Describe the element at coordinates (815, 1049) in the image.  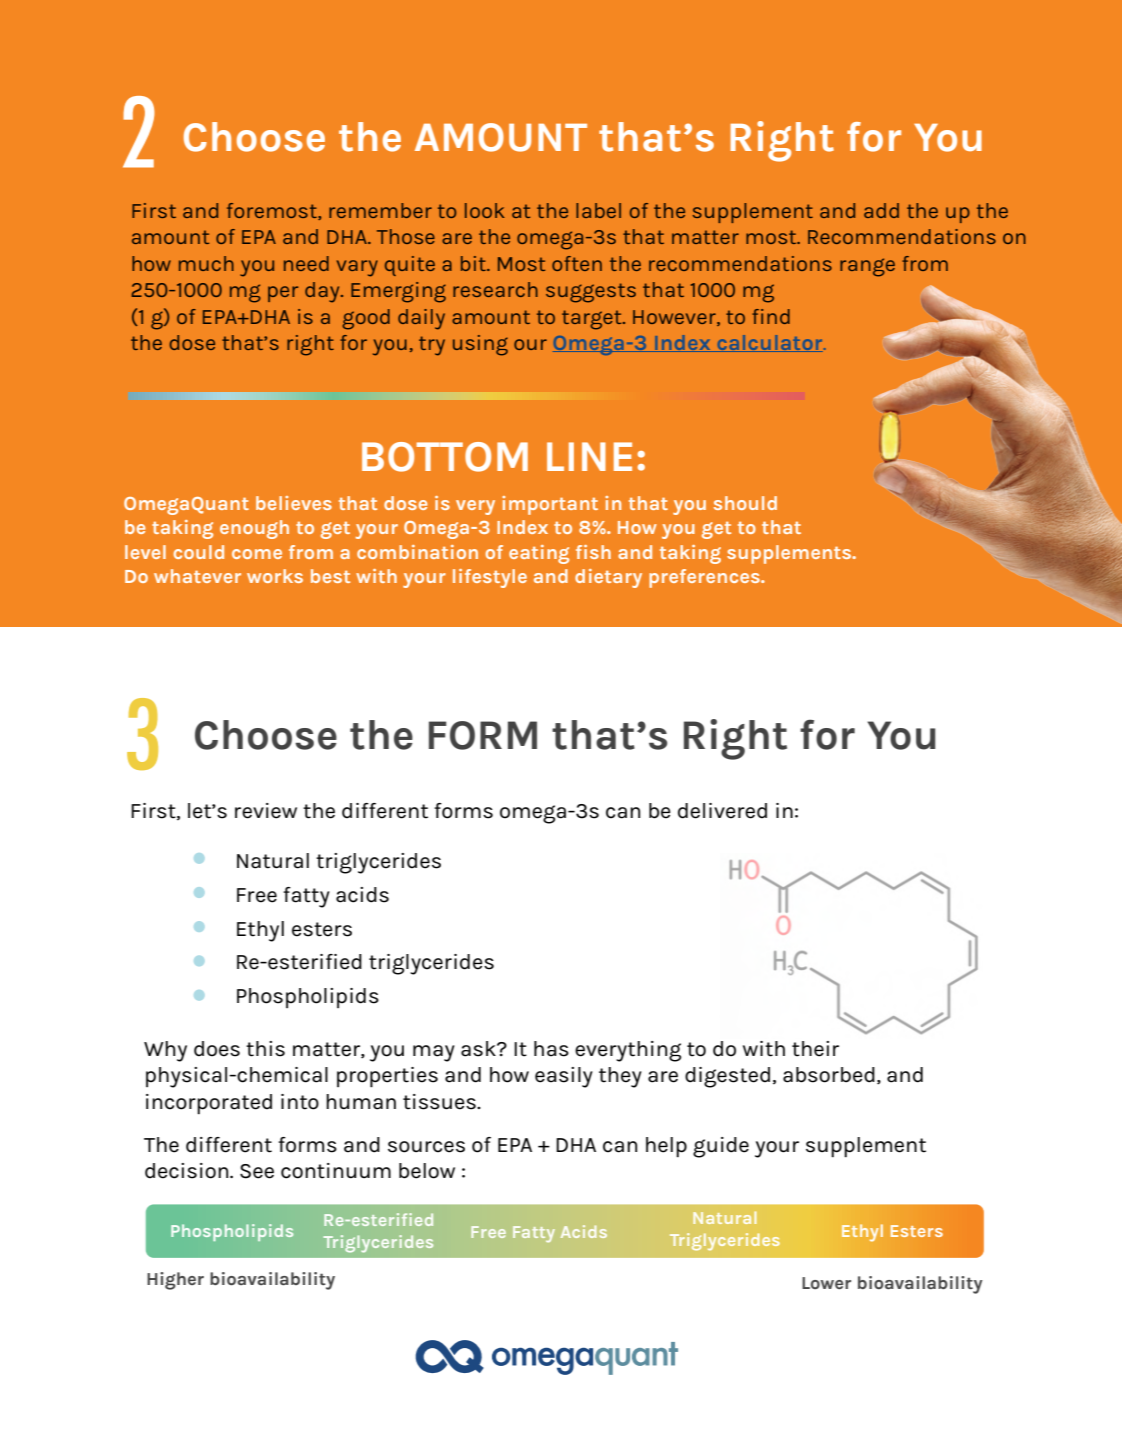
I see `their` at that location.
